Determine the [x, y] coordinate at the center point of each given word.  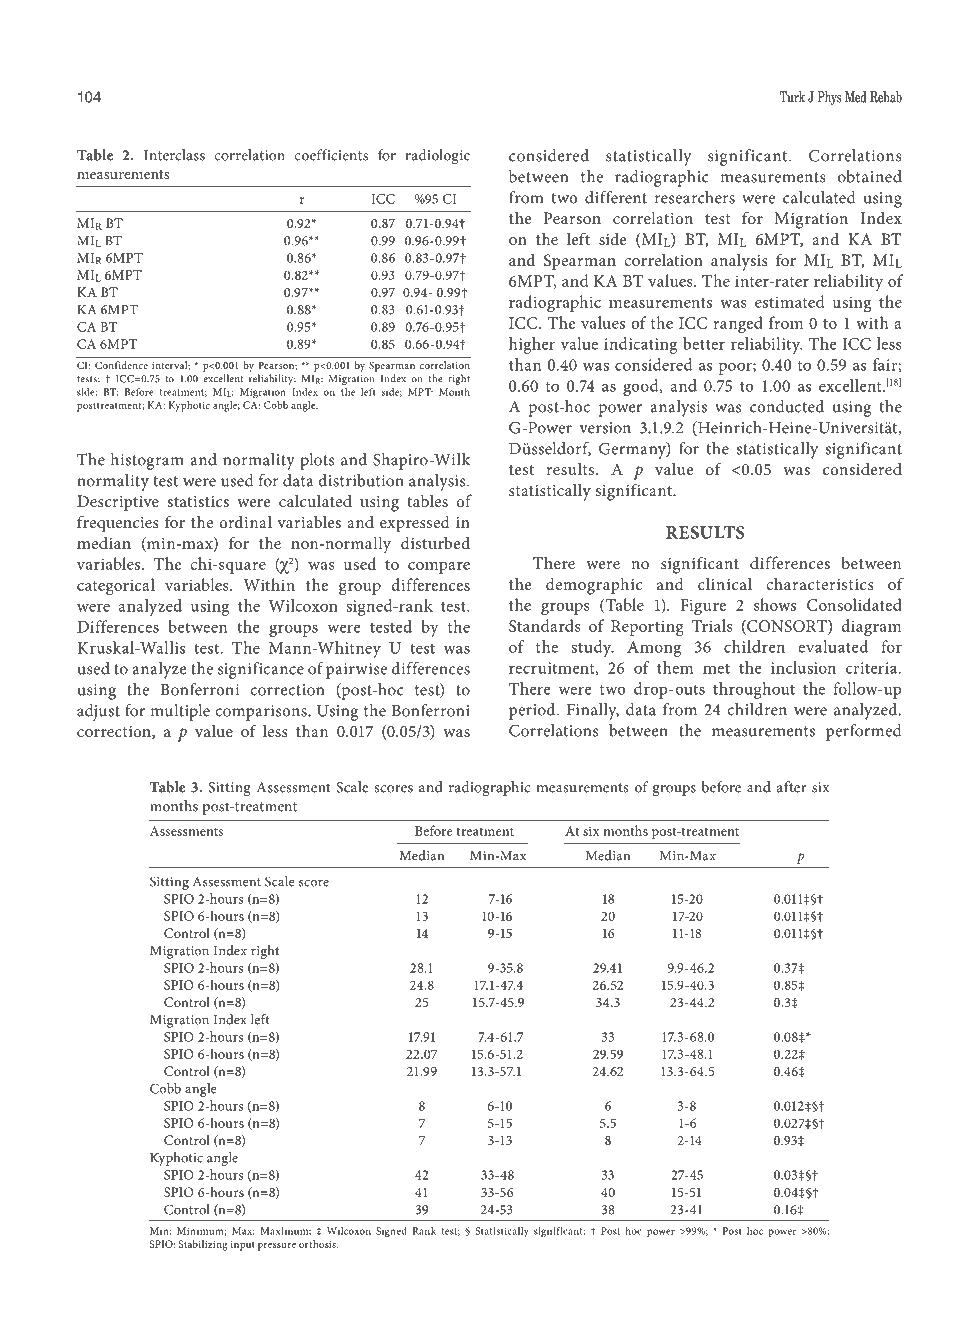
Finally [593, 711]
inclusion [803, 667]
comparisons [262, 713]
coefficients [331, 155]
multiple [180, 712]
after [791, 787]
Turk [792, 97]
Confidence [121, 365]
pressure [277, 1247]
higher [532, 345]
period [533, 711]
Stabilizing [203, 1245]
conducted [787, 406]
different [616, 197]
